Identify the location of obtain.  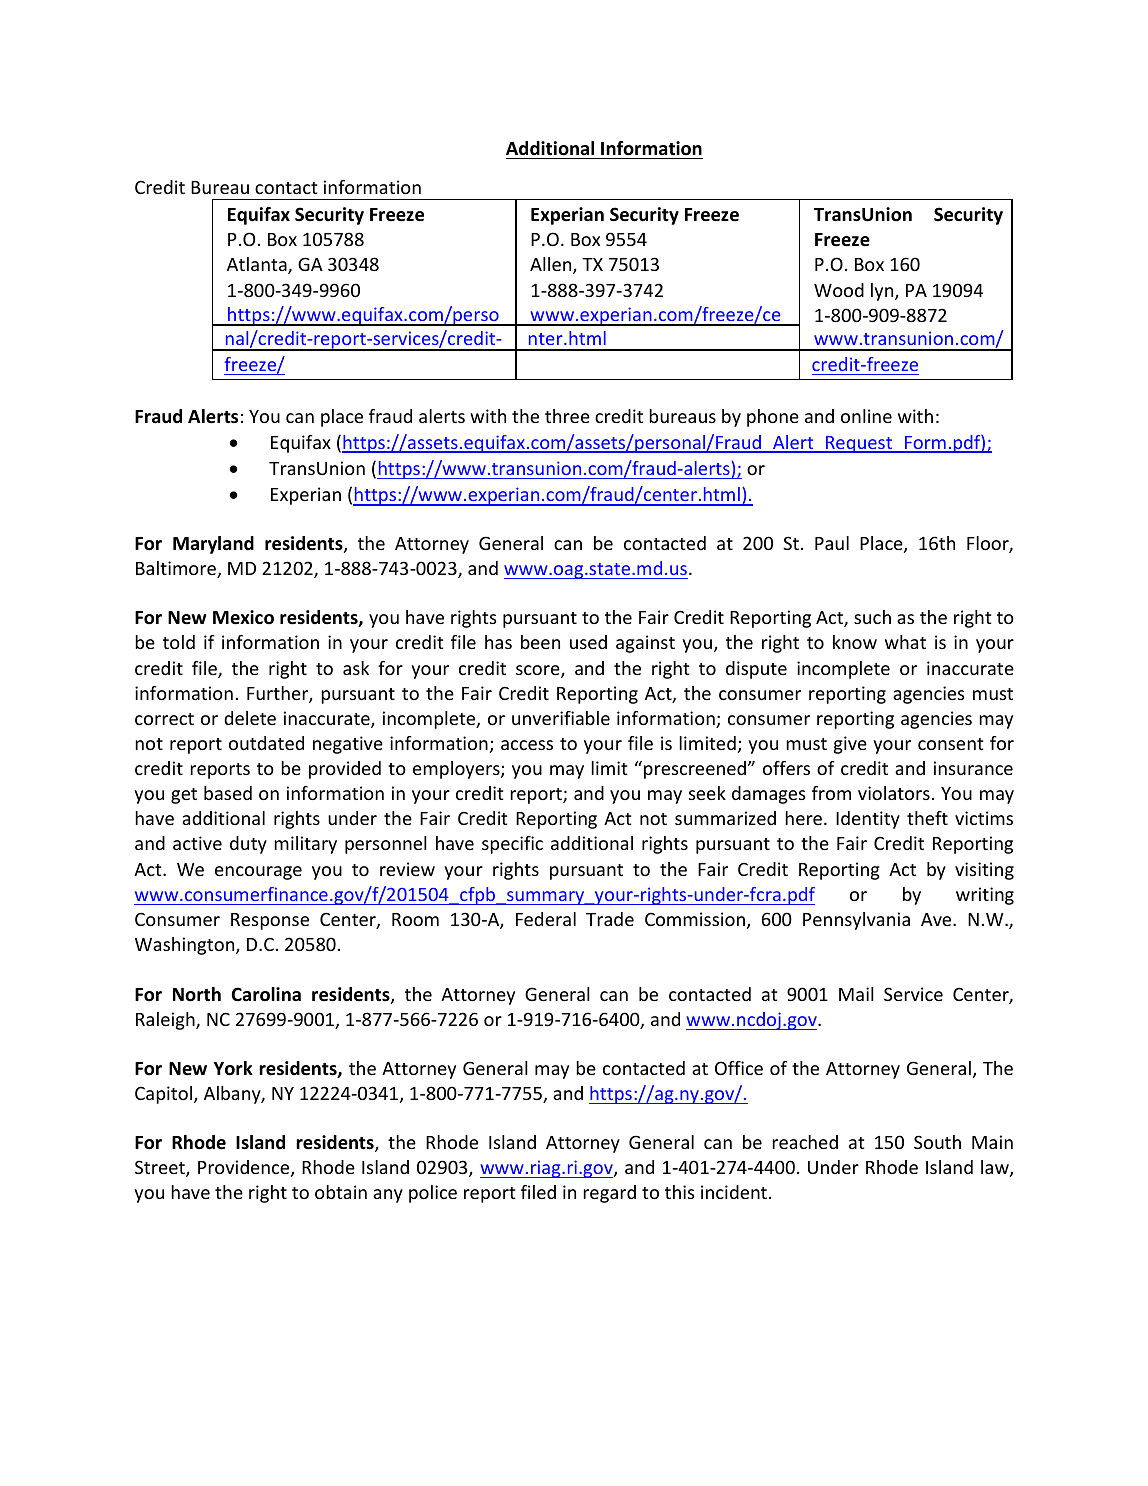
(341, 1192).
